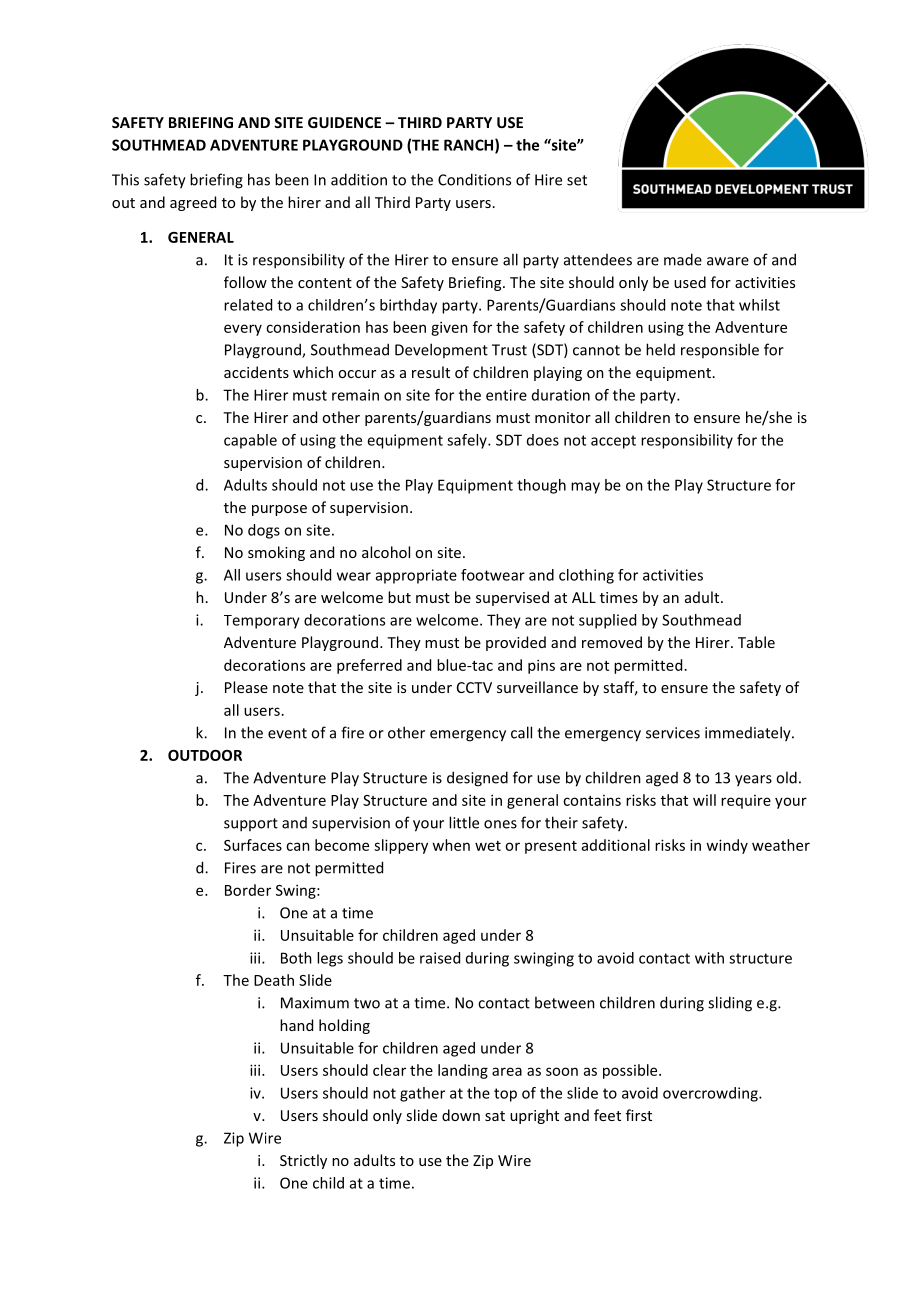  I want to click on set, so click(577, 180).
